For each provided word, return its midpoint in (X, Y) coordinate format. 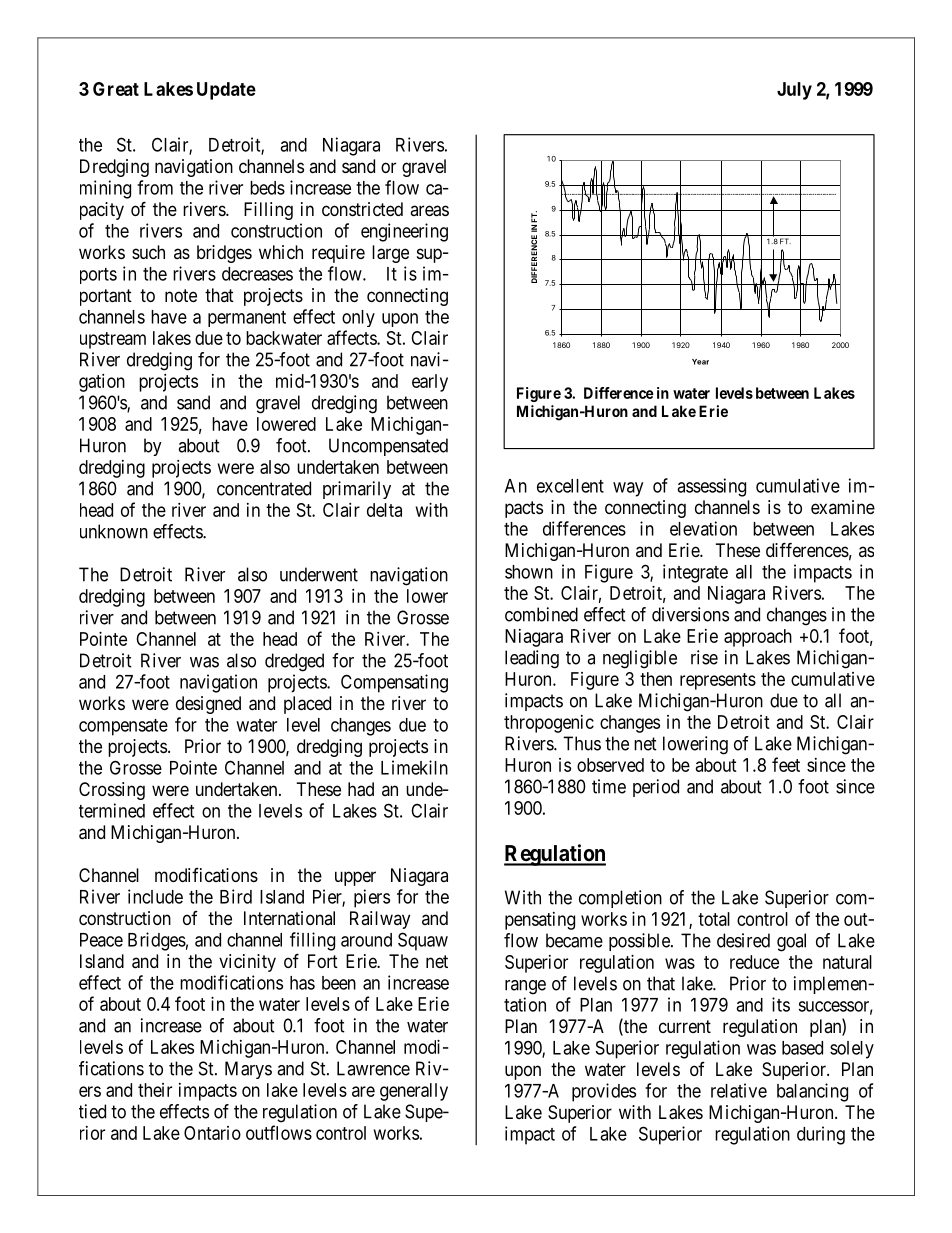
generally (414, 1092)
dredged (294, 662)
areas (429, 211)
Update (226, 91)
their (155, 1090)
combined (541, 614)
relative (739, 1090)
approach (758, 638)
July (794, 91)
